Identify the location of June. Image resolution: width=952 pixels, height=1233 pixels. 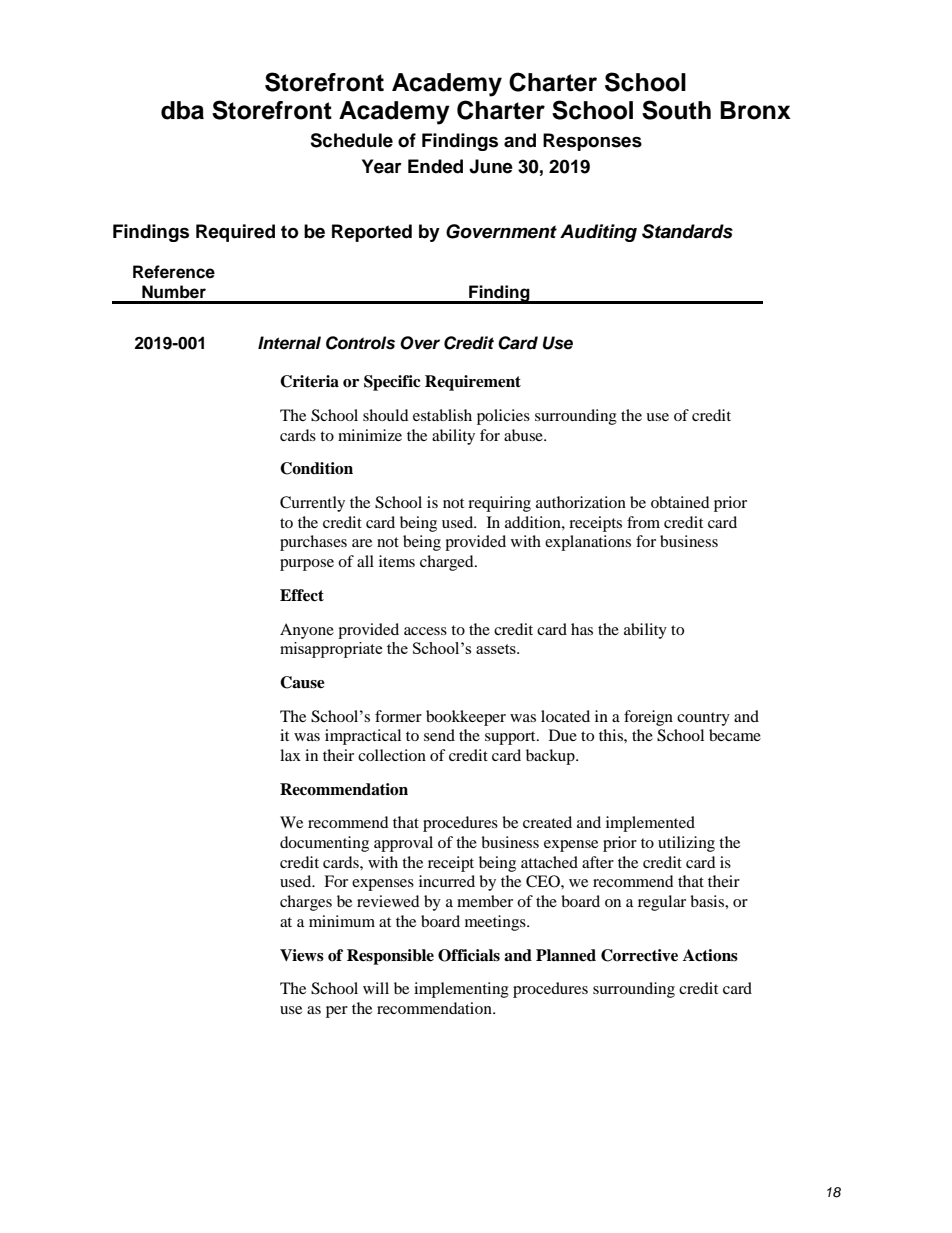
(491, 166).
